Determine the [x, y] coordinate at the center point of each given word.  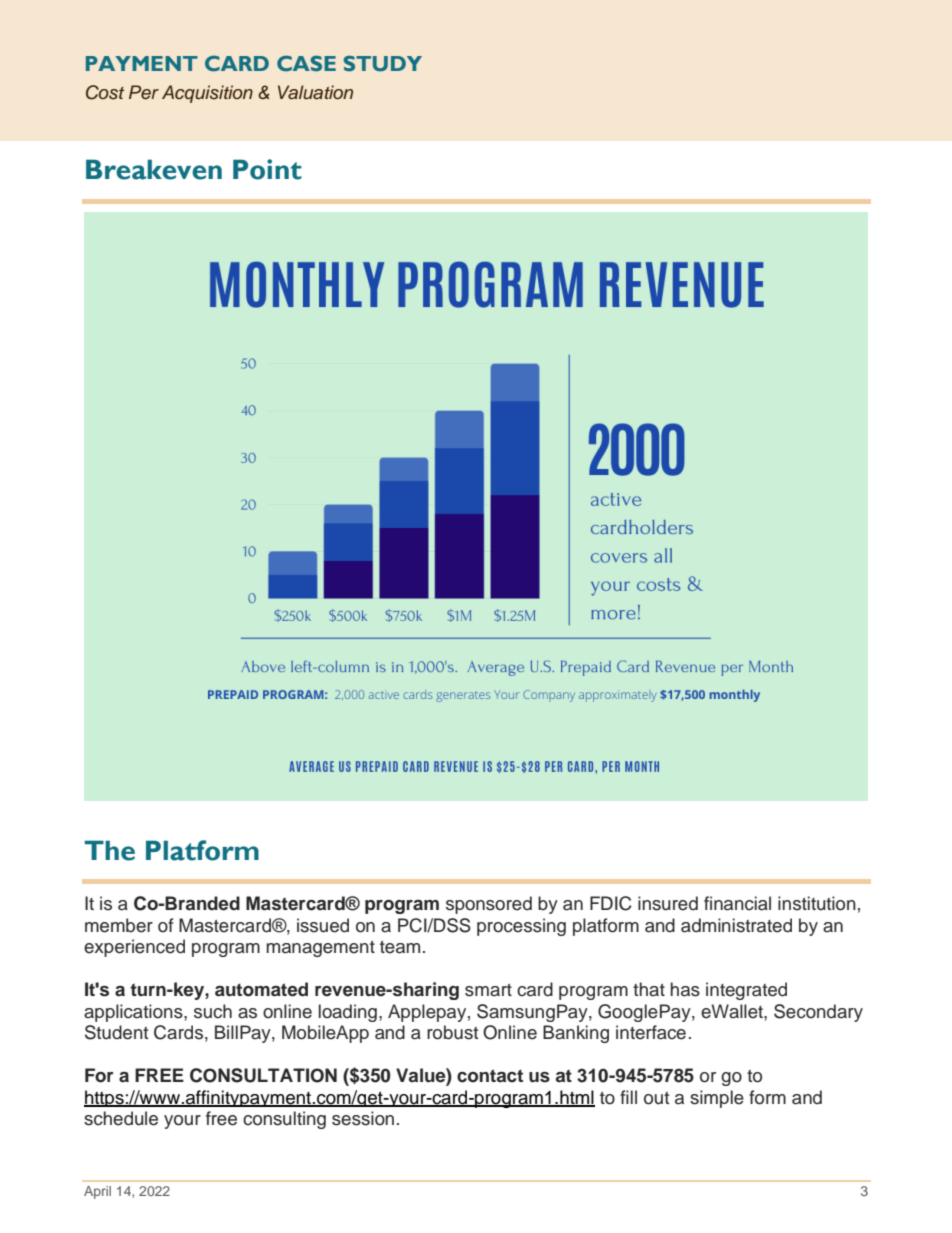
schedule [121, 1118]
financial [737, 903]
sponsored [489, 905]
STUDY [383, 64]
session [363, 1118]
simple [717, 1099]
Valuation [315, 92]
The [109, 850]
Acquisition [207, 94]
